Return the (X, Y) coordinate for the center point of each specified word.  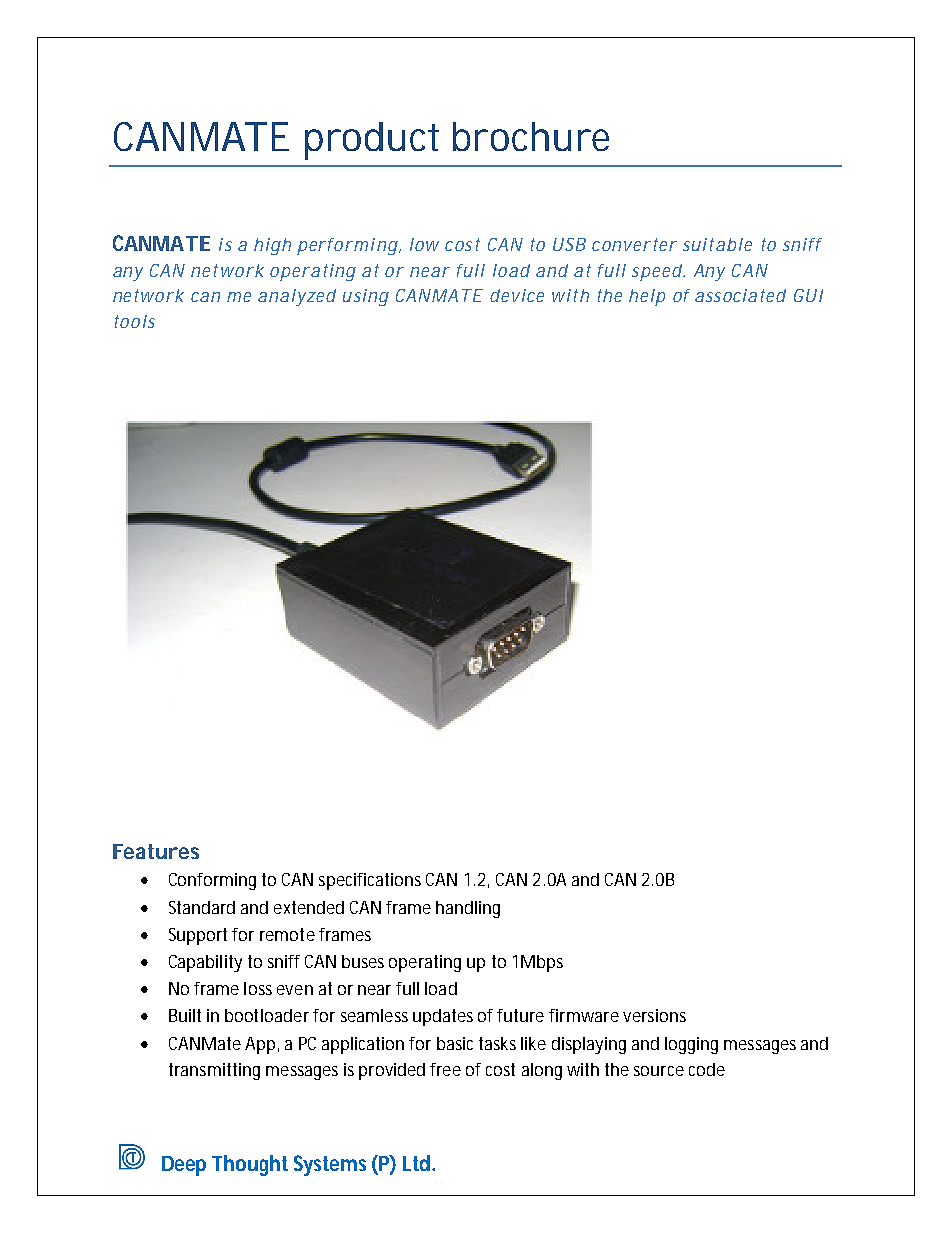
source (659, 1071)
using (366, 297)
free (445, 1069)
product (372, 141)
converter (634, 244)
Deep (184, 1166)
